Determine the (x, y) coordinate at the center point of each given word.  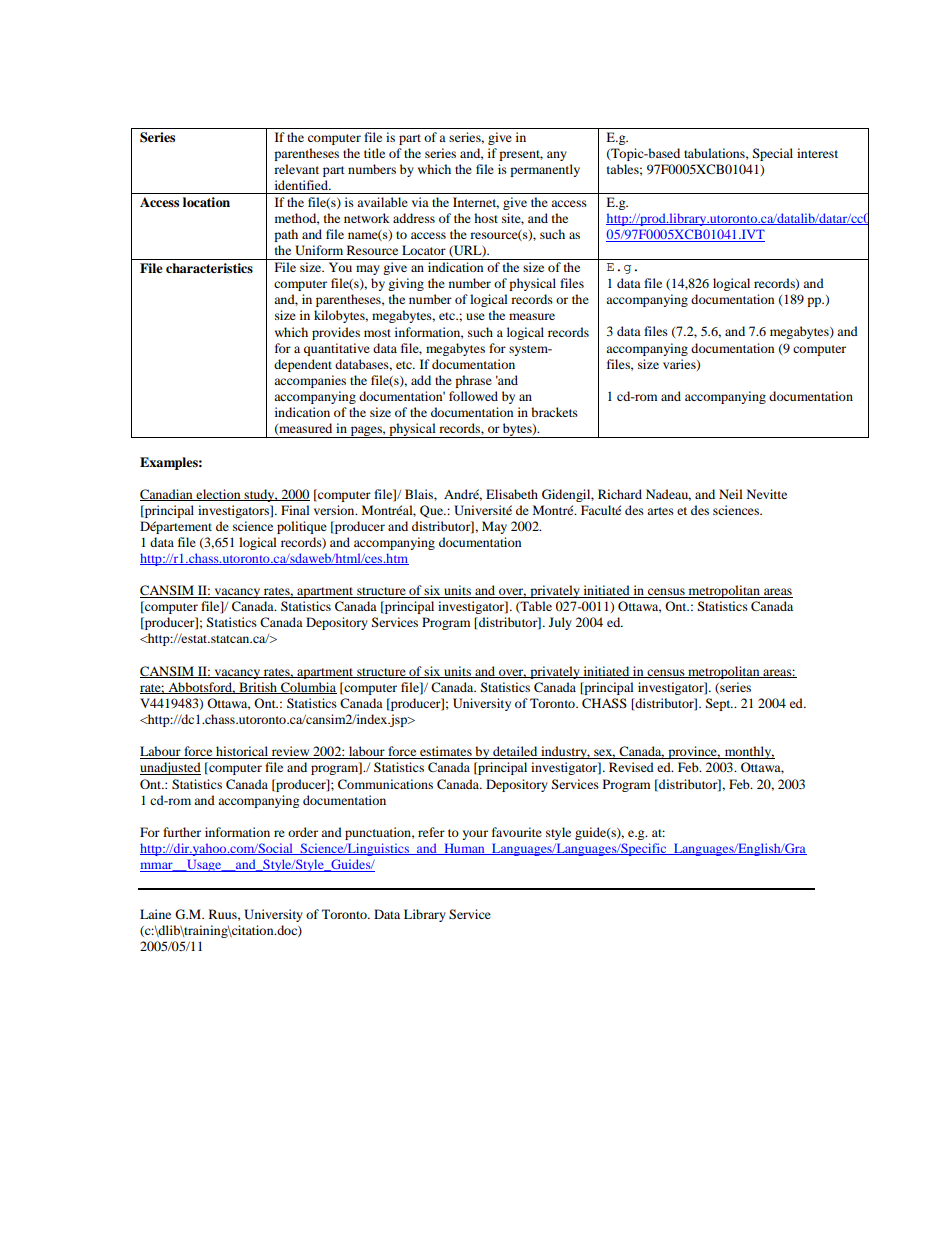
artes (660, 511)
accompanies (310, 381)
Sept (719, 704)
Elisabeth (512, 494)
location (206, 202)
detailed (515, 752)
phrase (473, 381)
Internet (476, 203)
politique (302, 527)
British (258, 688)
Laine (155, 914)
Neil (731, 494)
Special (773, 154)
